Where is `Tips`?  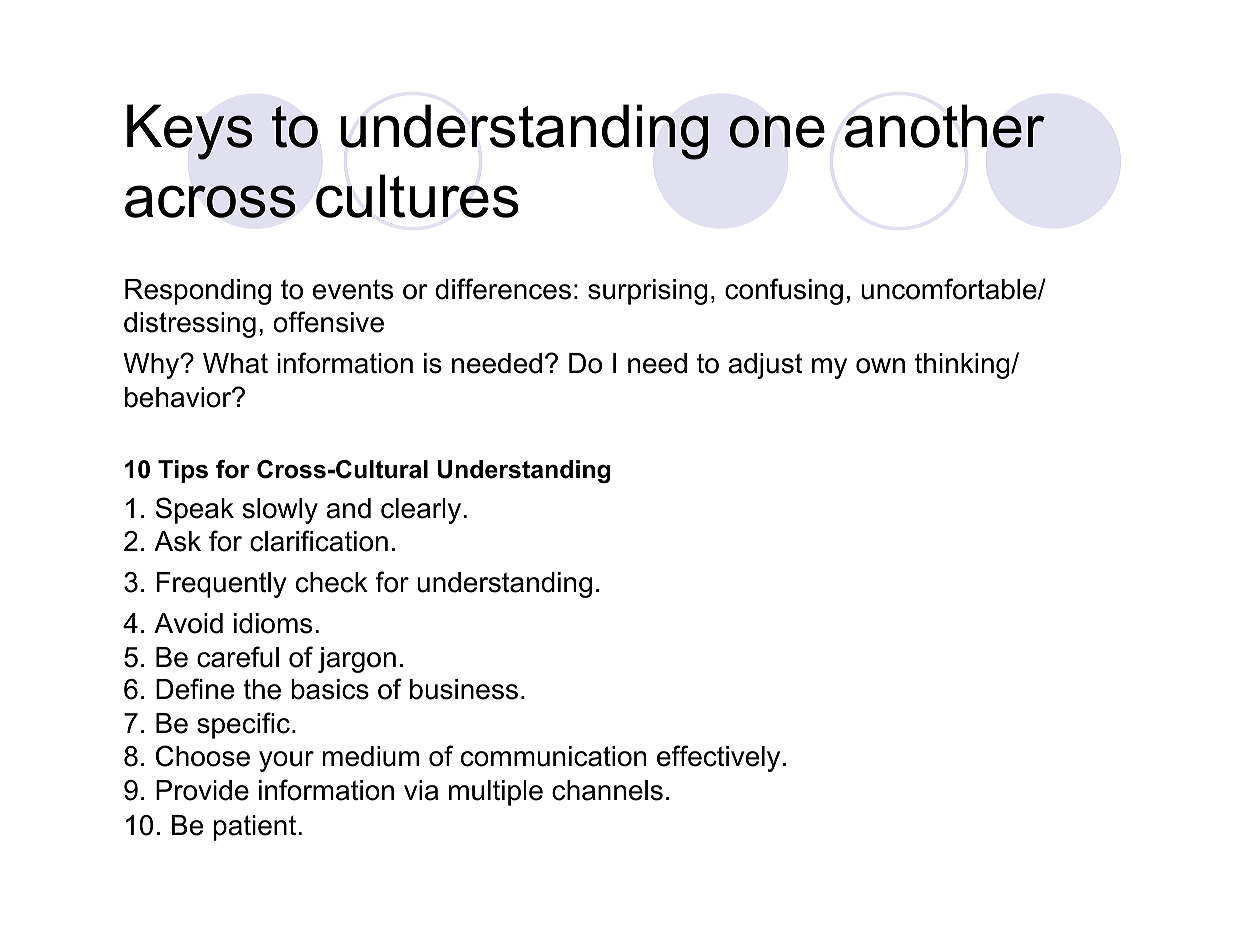
Tips is located at coordinates (183, 471).
